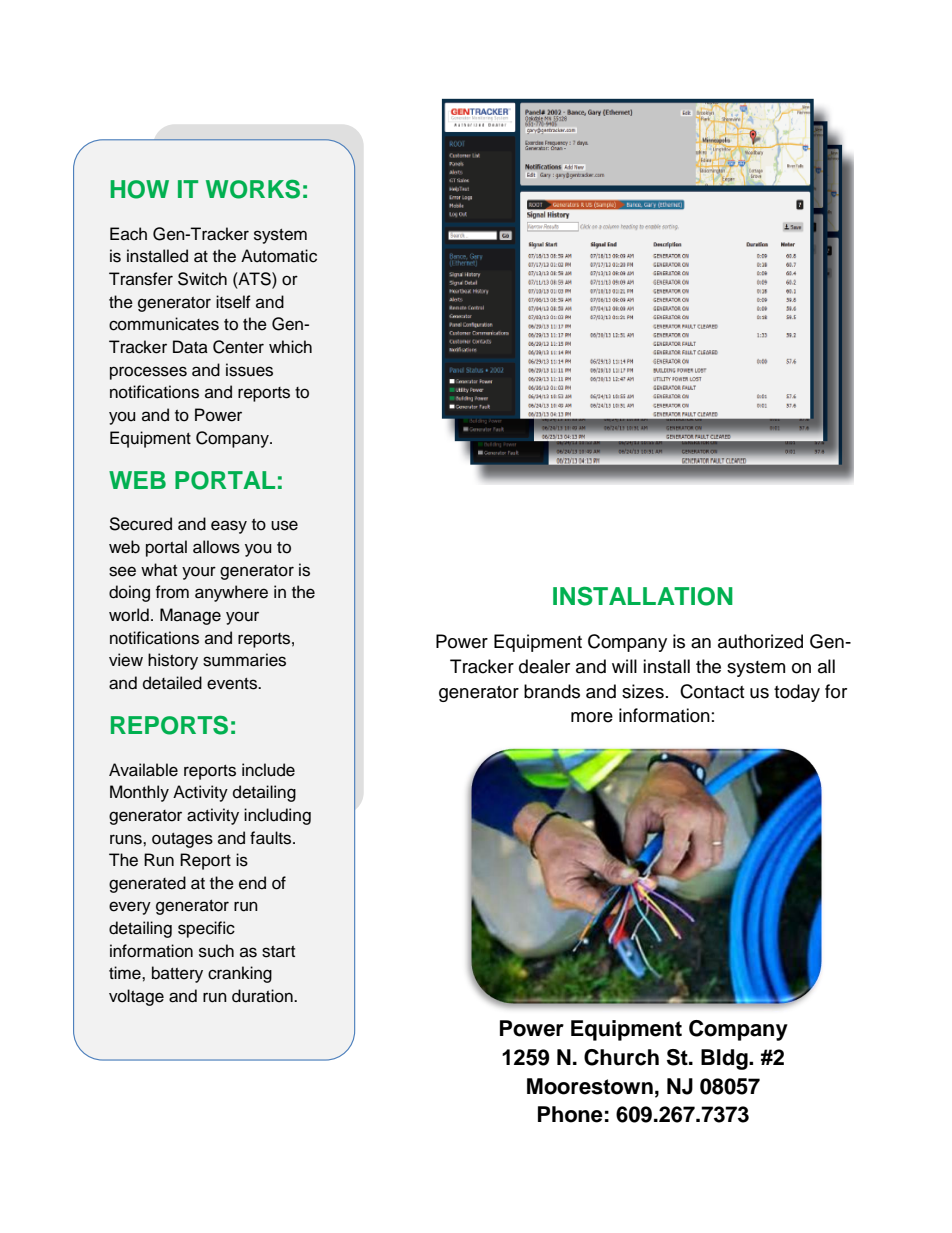 The width and height of the screenshot is (952, 1233). I want to click on WORKS, so click(253, 189).
